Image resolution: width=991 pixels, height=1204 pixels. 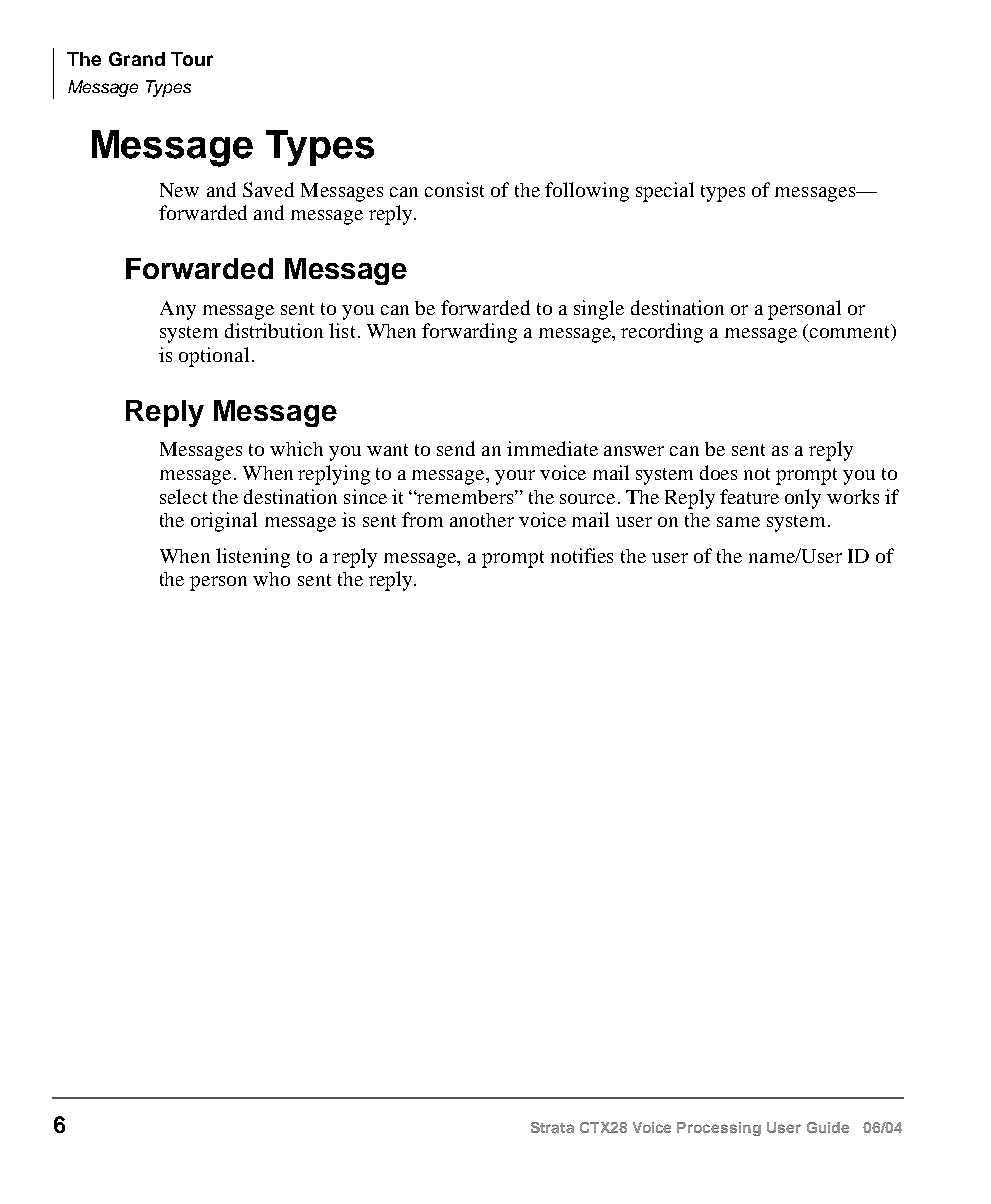 What do you see at coordinates (665, 192) in the screenshot?
I see `special` at bounding box center [665, 192].
